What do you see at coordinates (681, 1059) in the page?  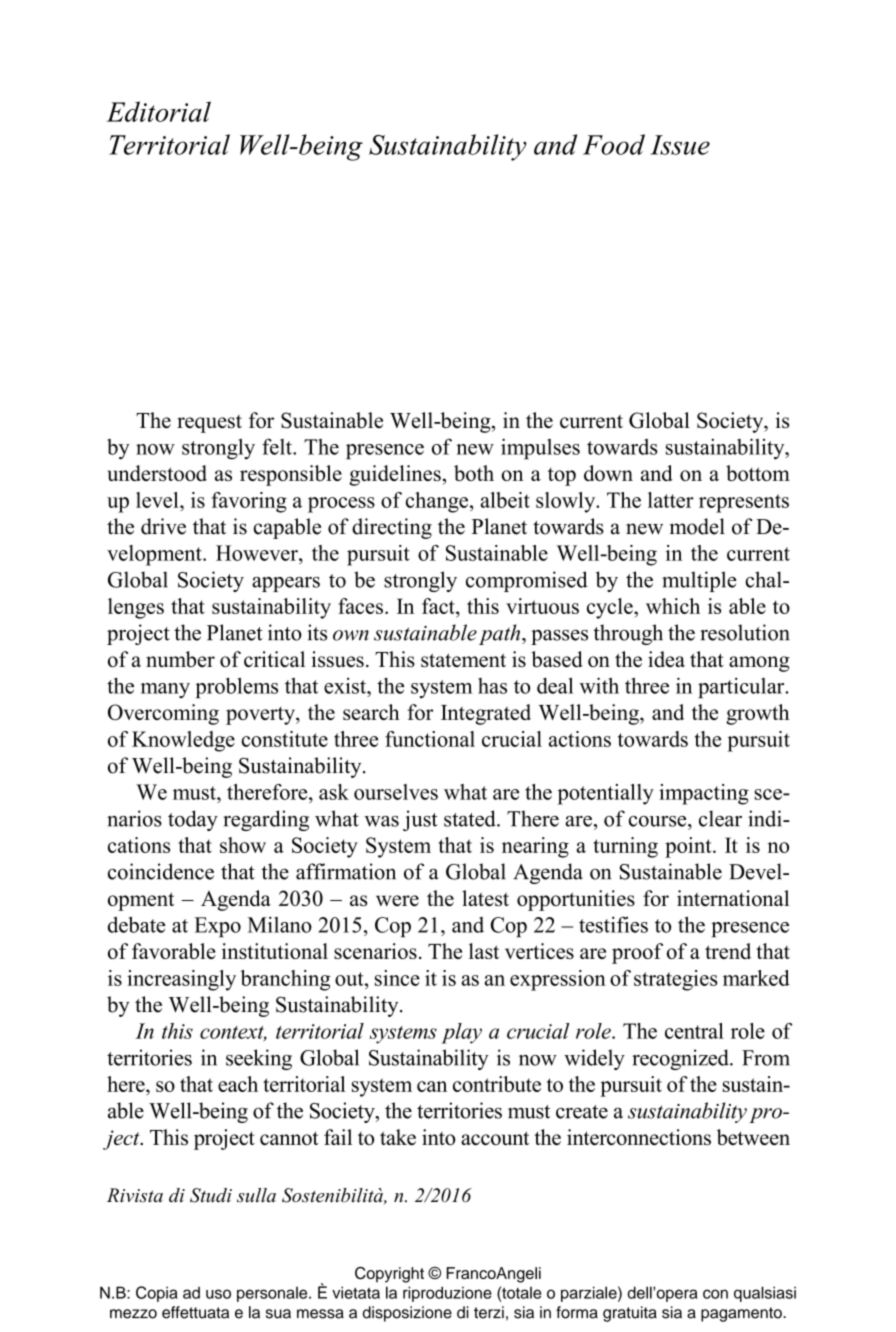 I see `recognized` at bounding box center [681, 1059].
